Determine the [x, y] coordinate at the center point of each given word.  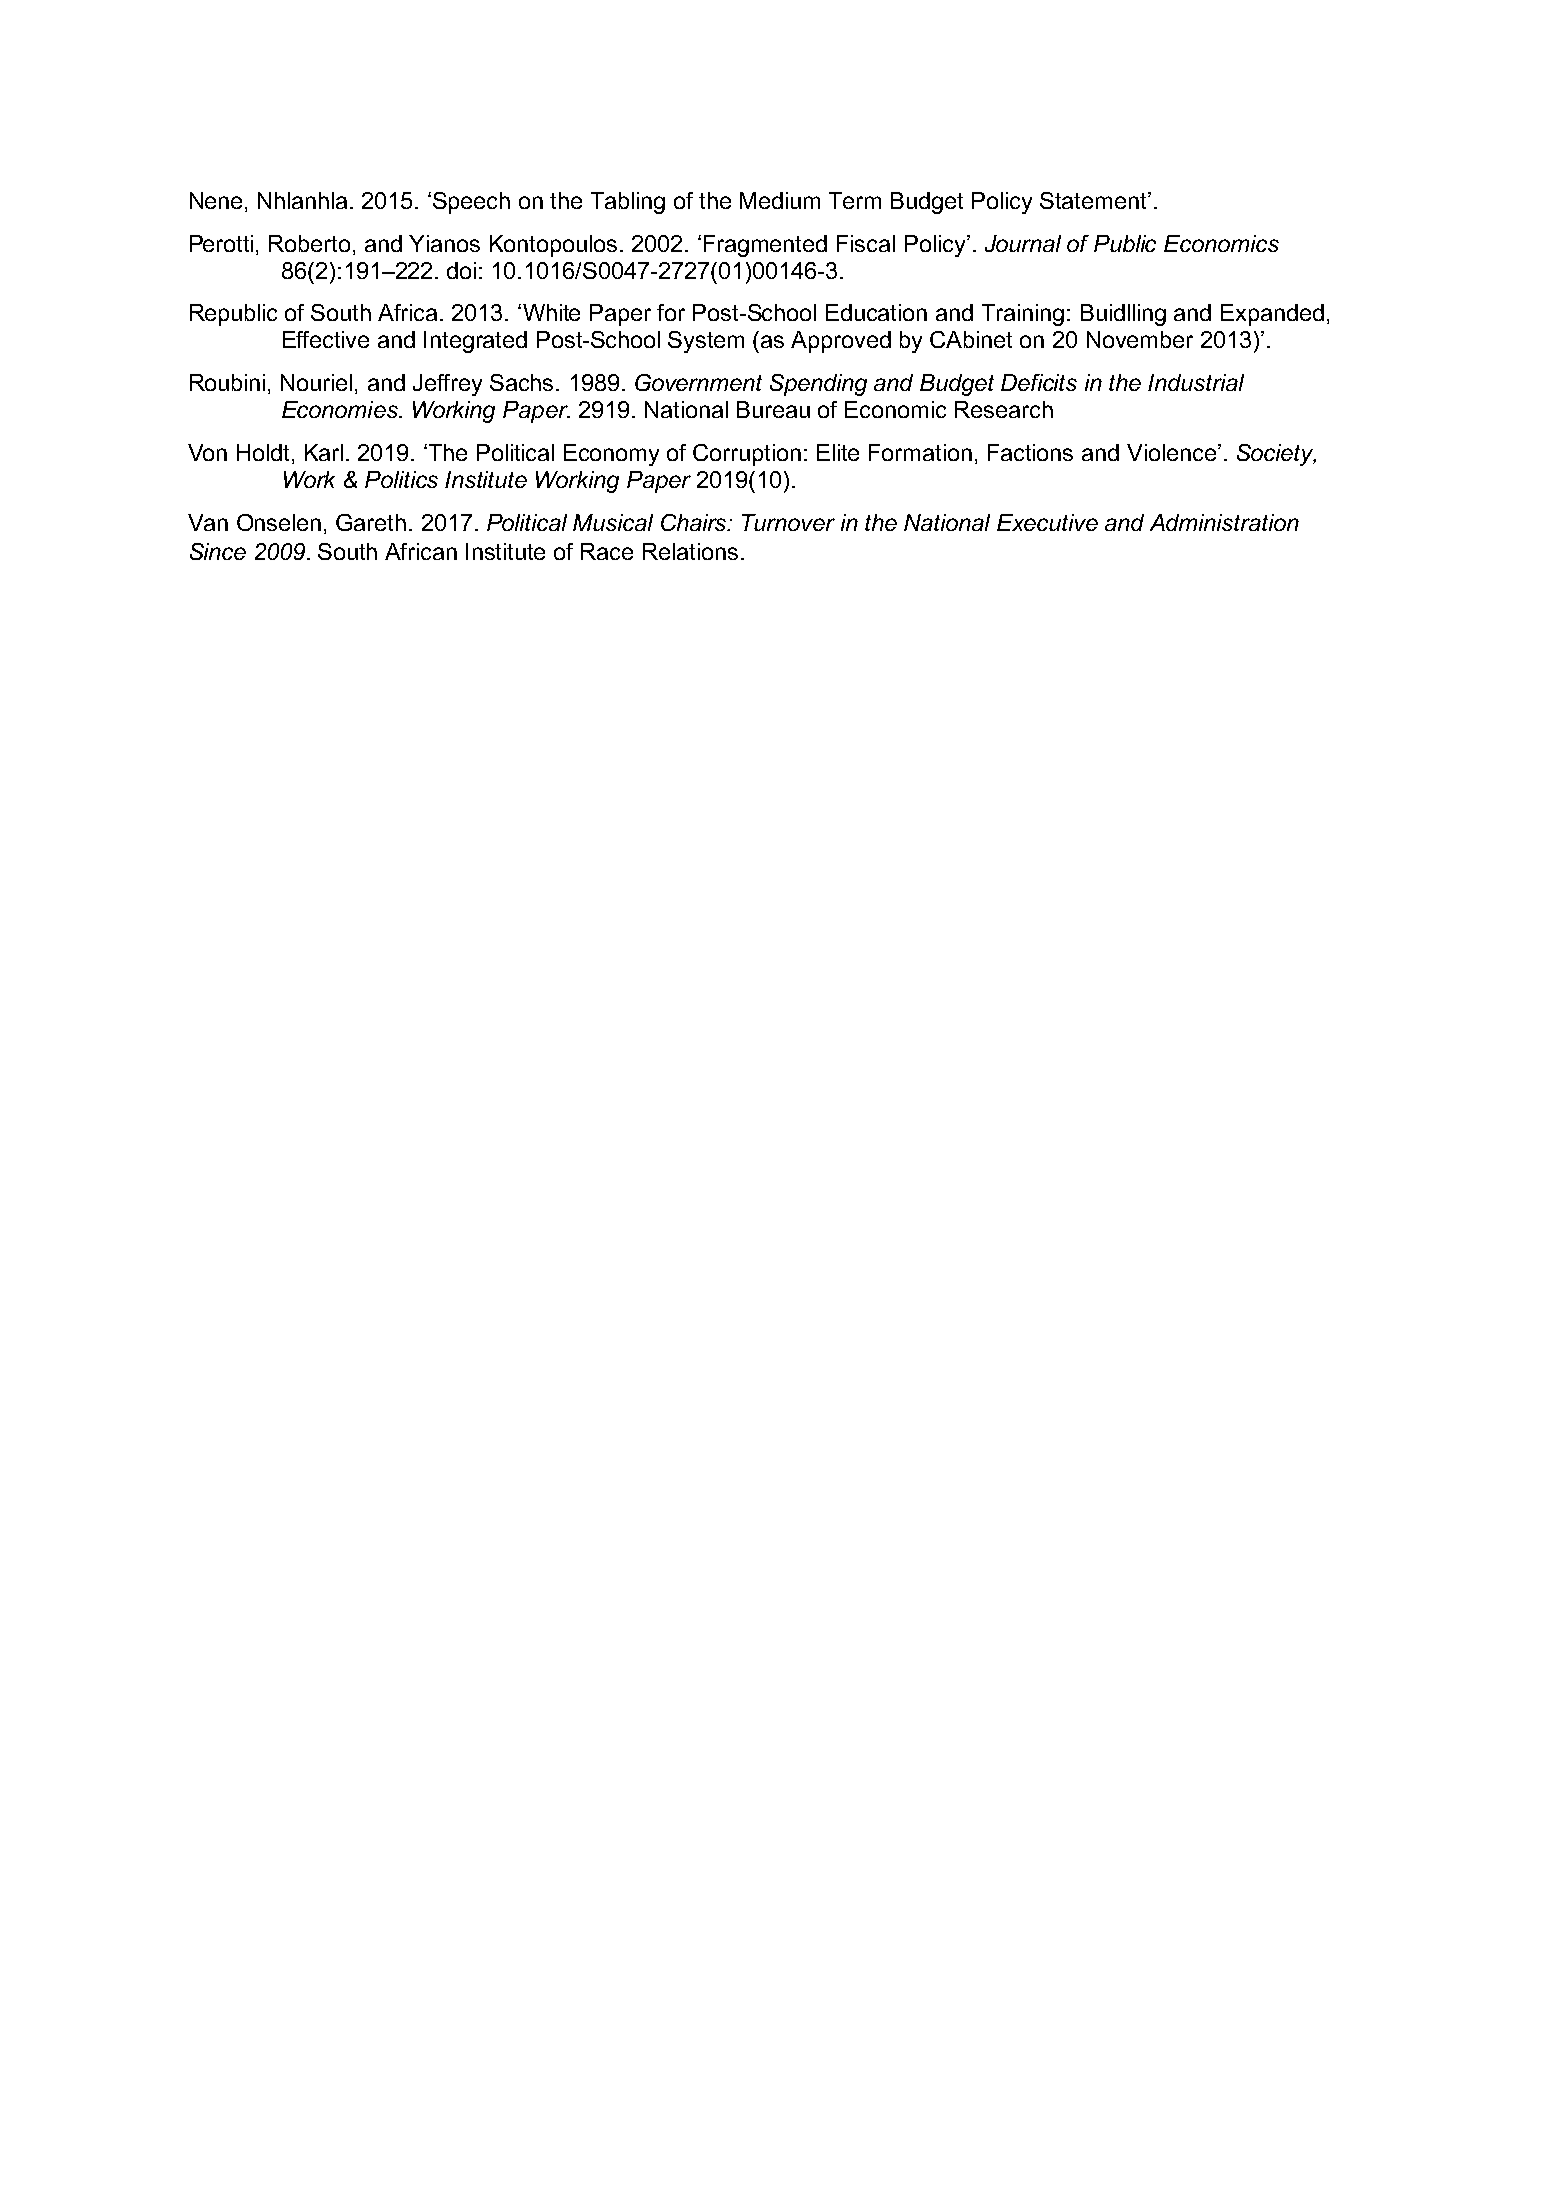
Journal [1023, 243]
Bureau [773, 409]
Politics [401, 479]
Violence [1173, 452]
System [706, 342]
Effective [326, 339]
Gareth [371, 522]
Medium [780, 200]
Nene [216, 200]
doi [461, 270]
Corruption [747, 455]
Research [1004, 409]
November [1140, 339]
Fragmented [765, 246]
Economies [341, 409]
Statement [1094, 200]
